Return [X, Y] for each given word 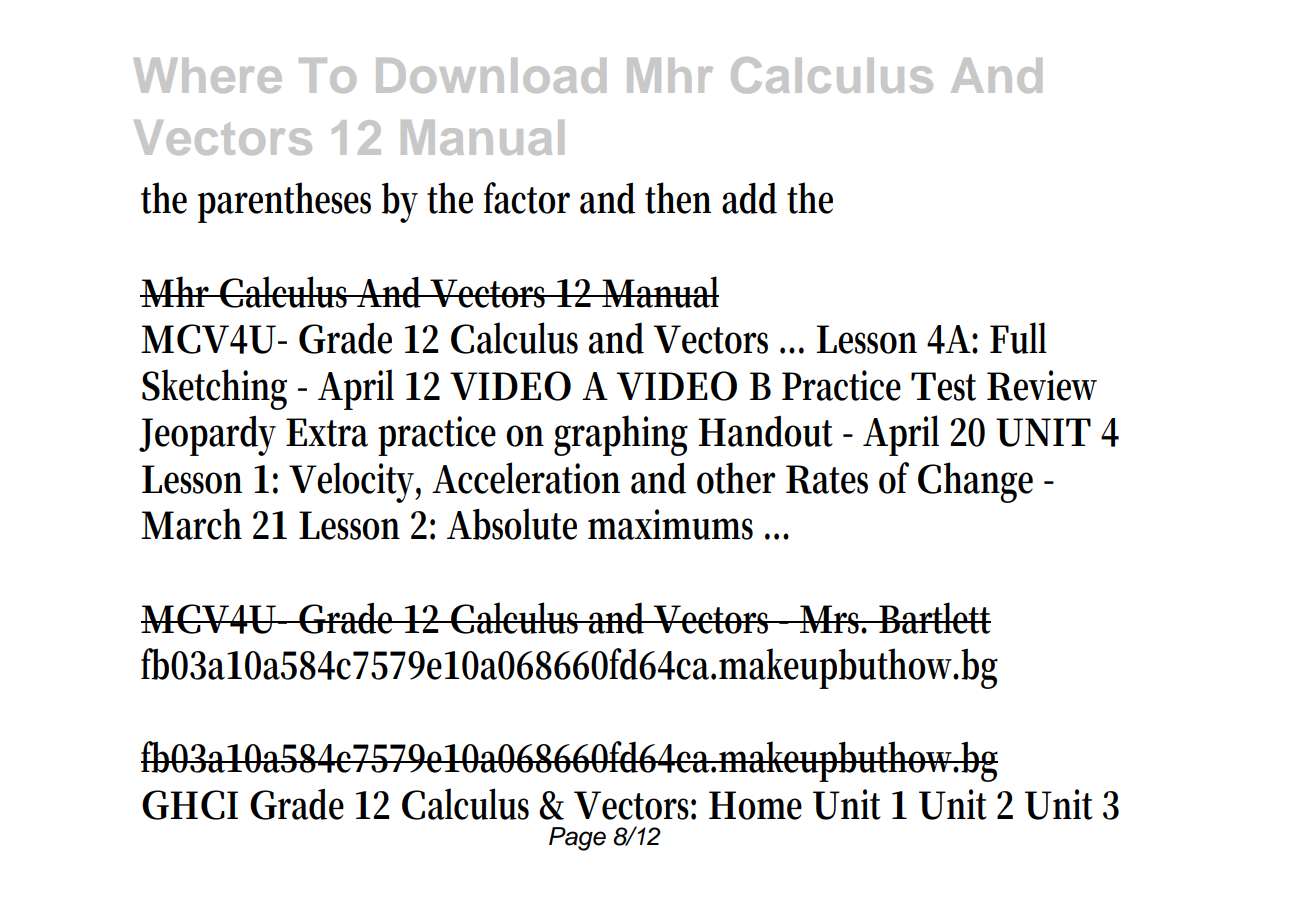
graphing [621, 435]
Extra [327, 432]
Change [975, 482]
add [749, 198]
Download [491, 75]
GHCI [190, 805]
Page [577, 839]
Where [208, 75]
